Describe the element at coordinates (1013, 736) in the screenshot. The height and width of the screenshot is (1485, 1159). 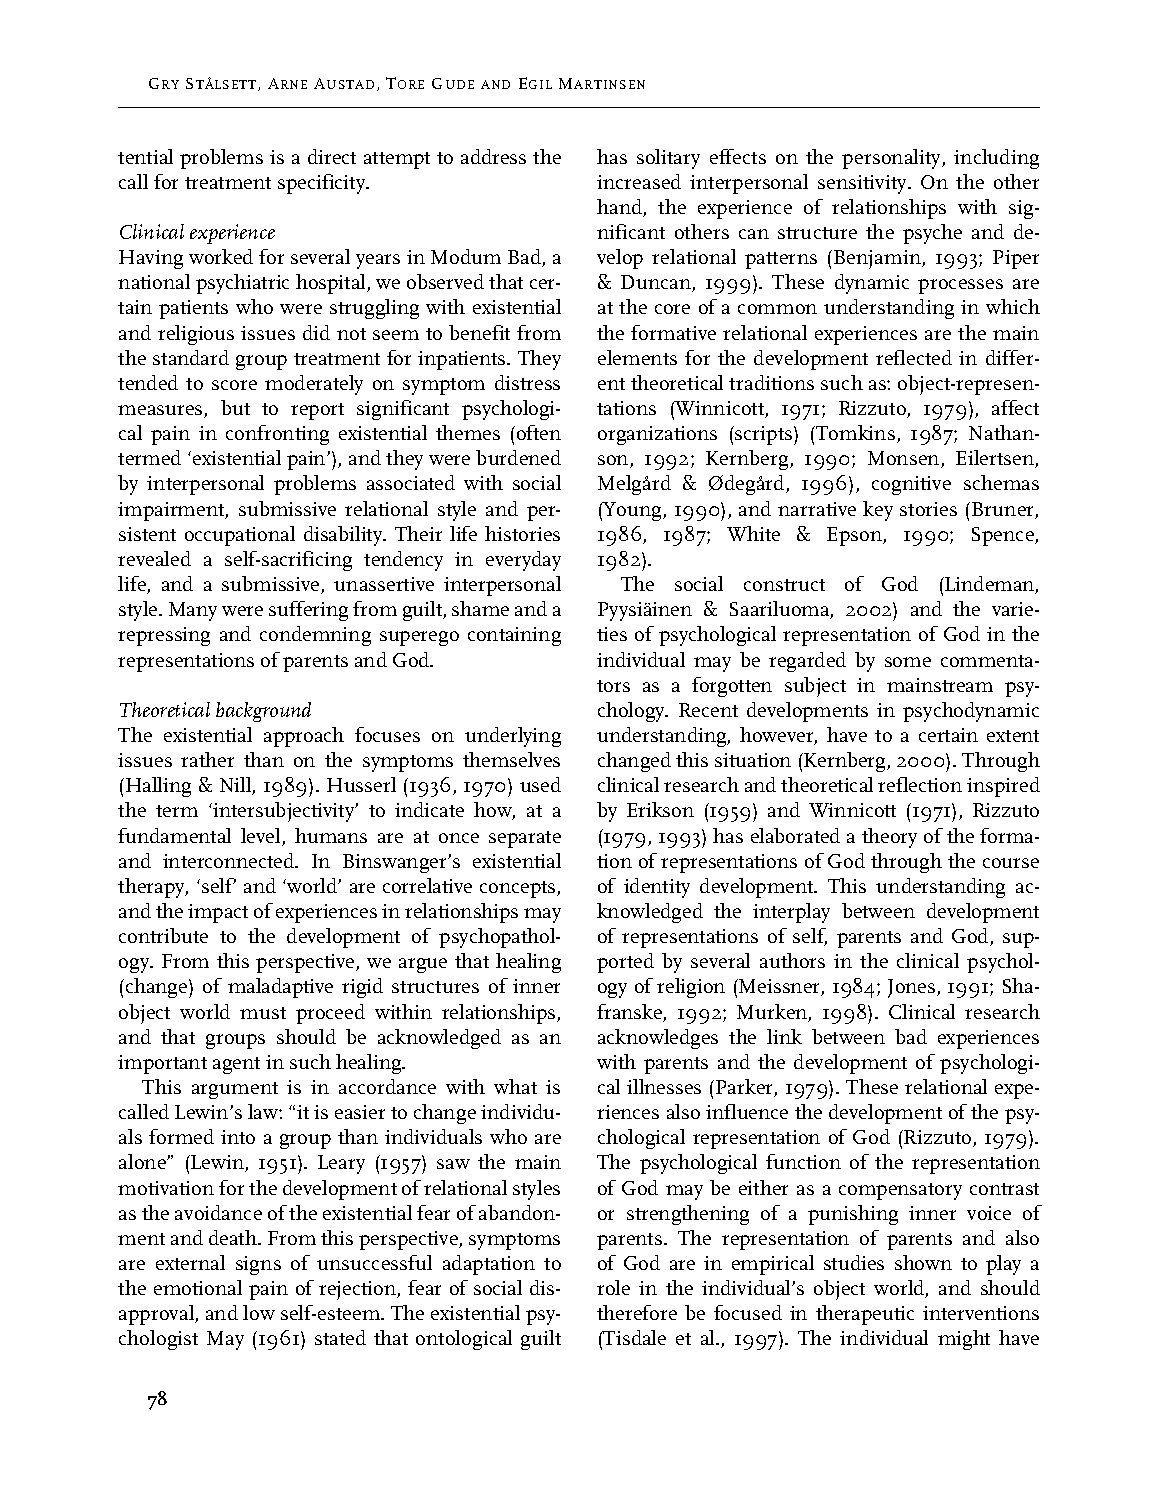
I see `extent` at that location.
